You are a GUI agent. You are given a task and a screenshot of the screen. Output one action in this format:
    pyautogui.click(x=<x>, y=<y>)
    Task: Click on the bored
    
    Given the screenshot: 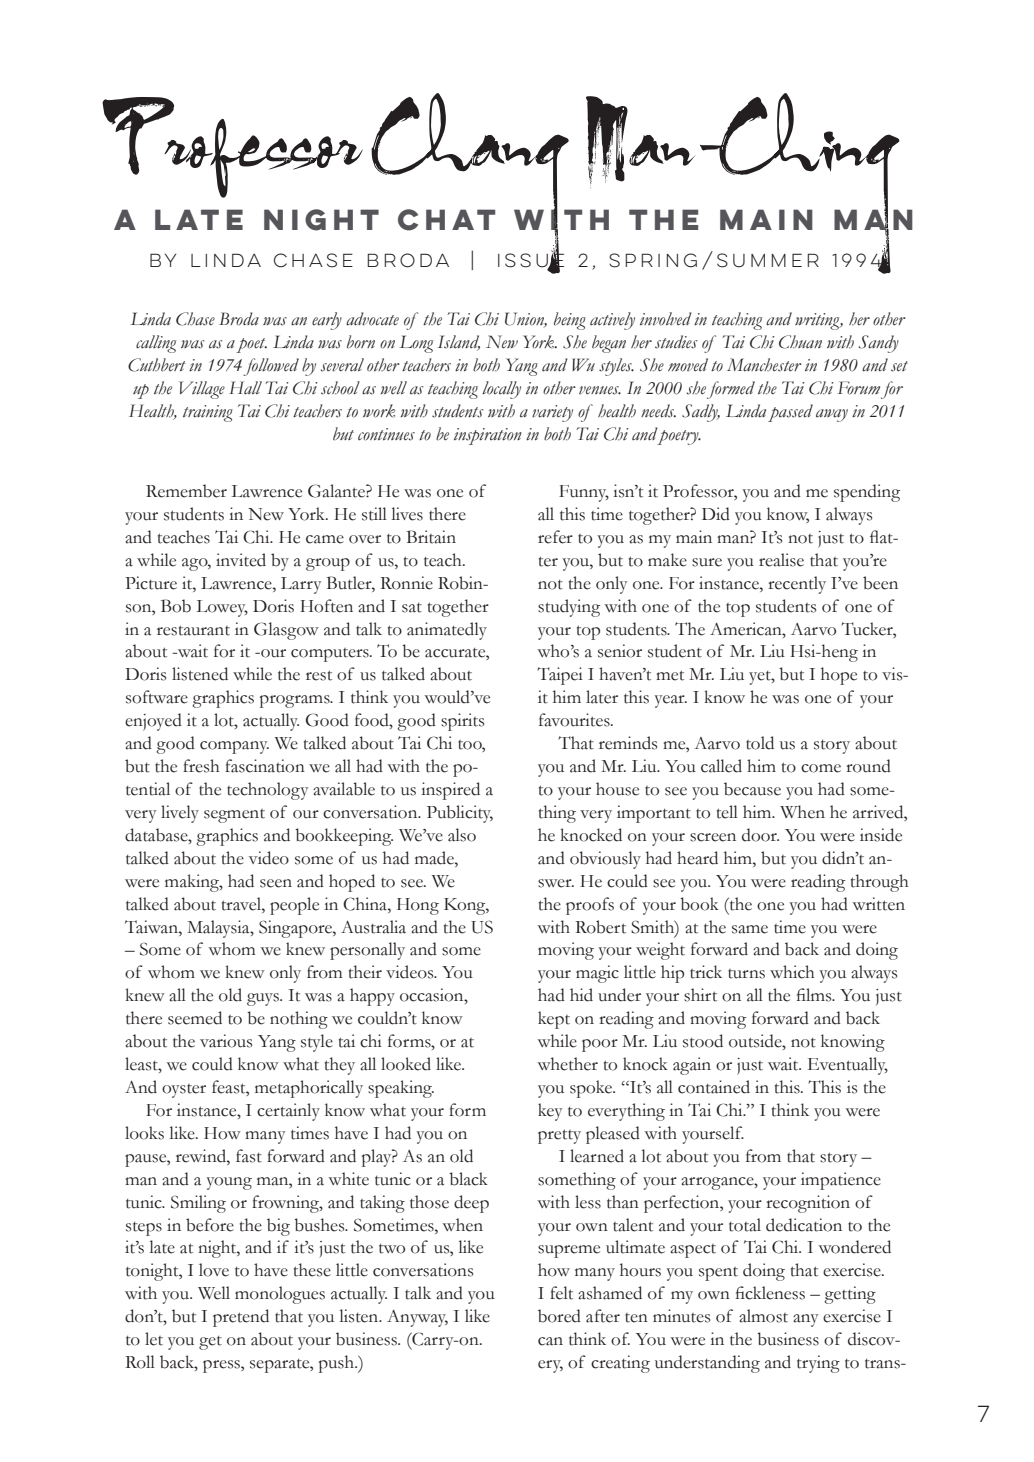 What is the action you would take?
    pyautogui.click(x=559, y=1316)
